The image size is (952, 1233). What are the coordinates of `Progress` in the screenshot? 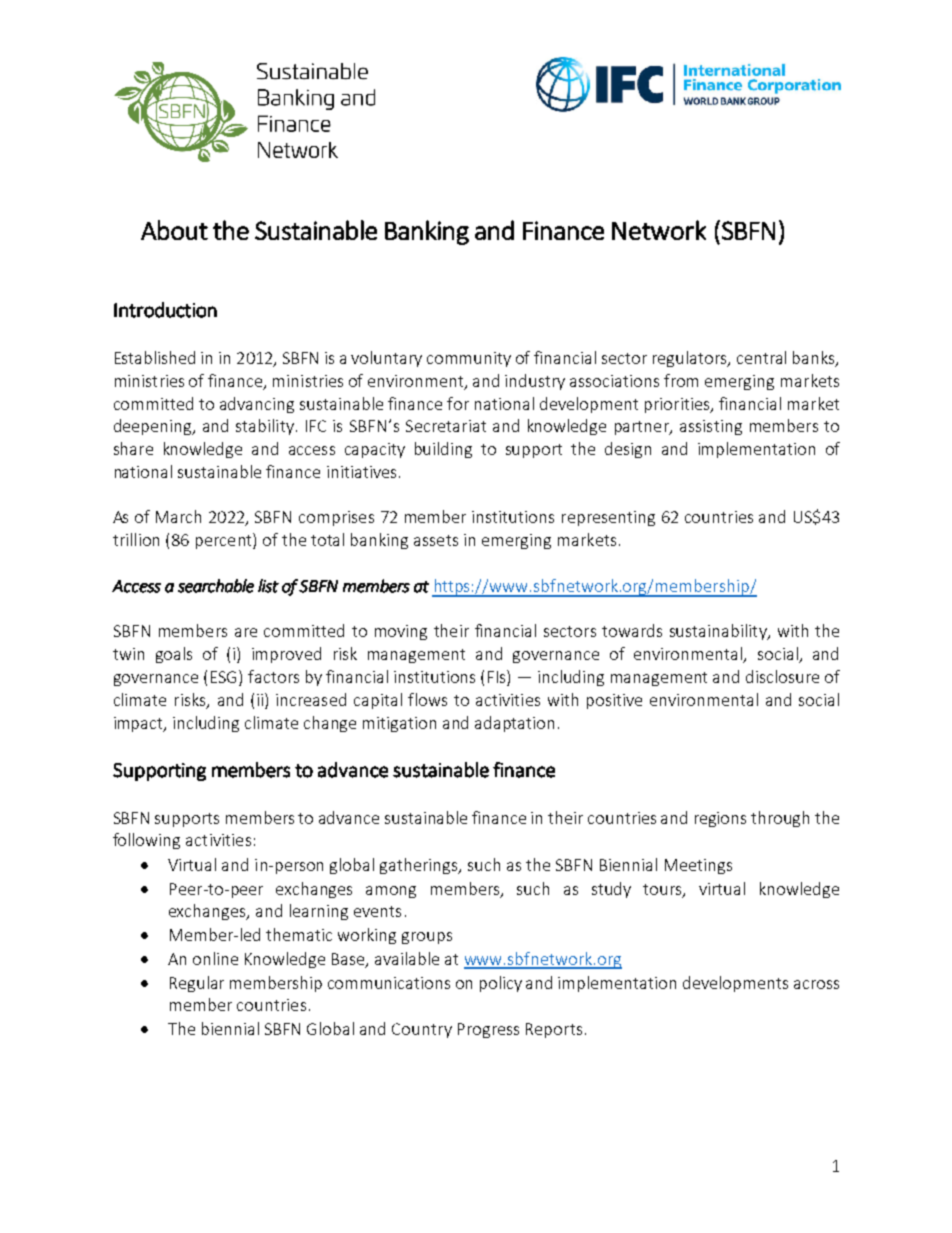 It's located at (488, 1030).
